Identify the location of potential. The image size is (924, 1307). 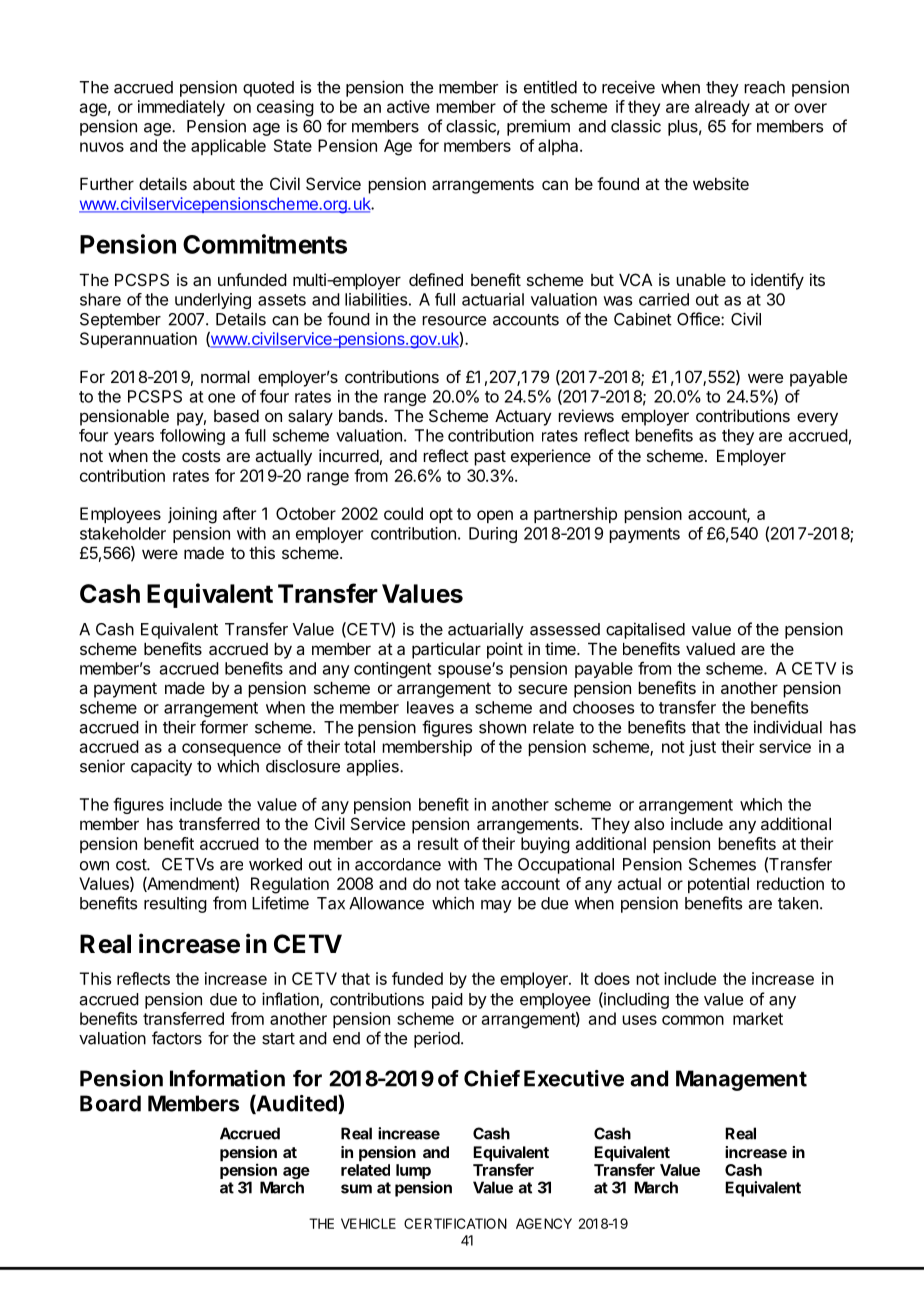
(718, 885).
